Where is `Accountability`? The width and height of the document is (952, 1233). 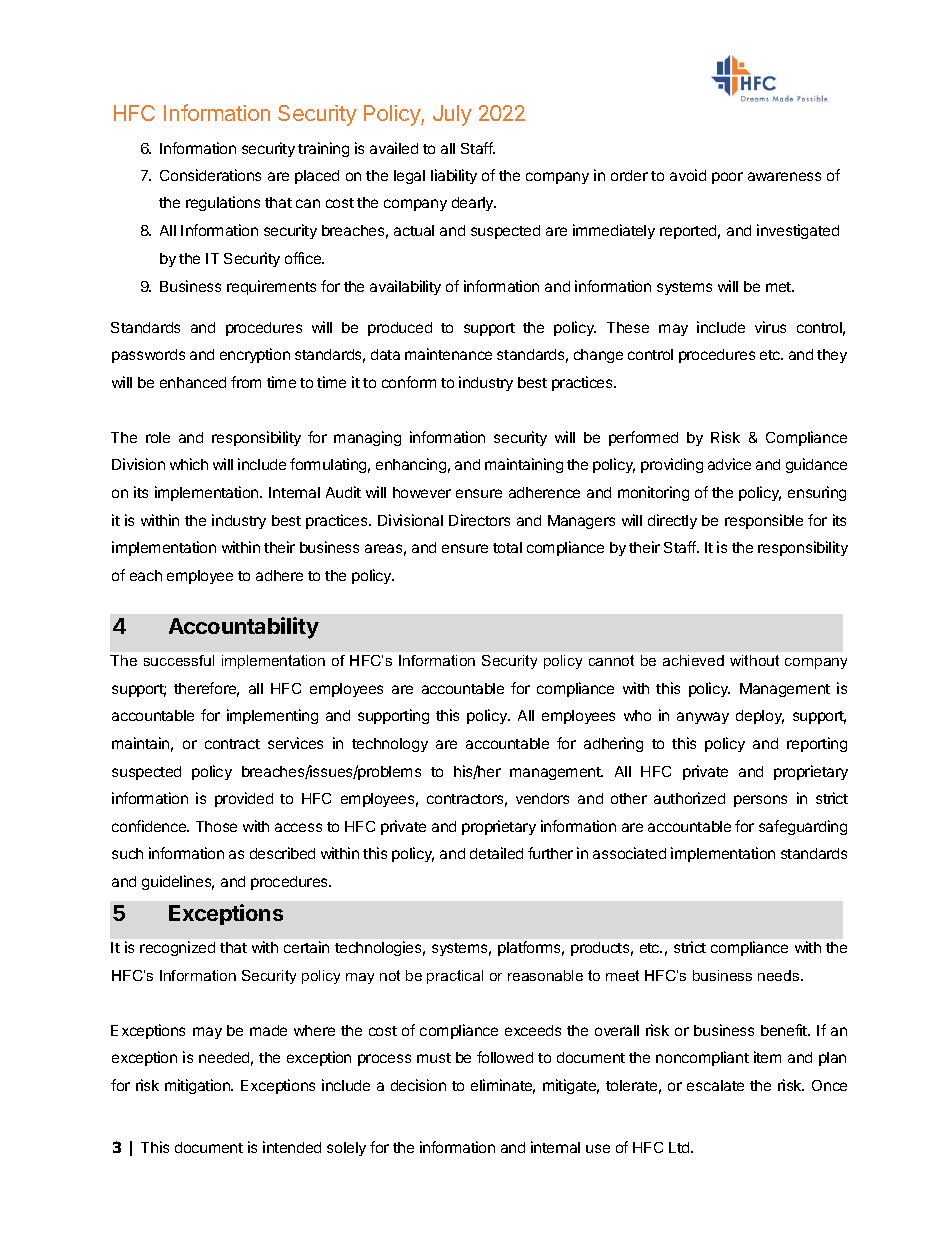
Accountability is located at coordinates (244, 628).
